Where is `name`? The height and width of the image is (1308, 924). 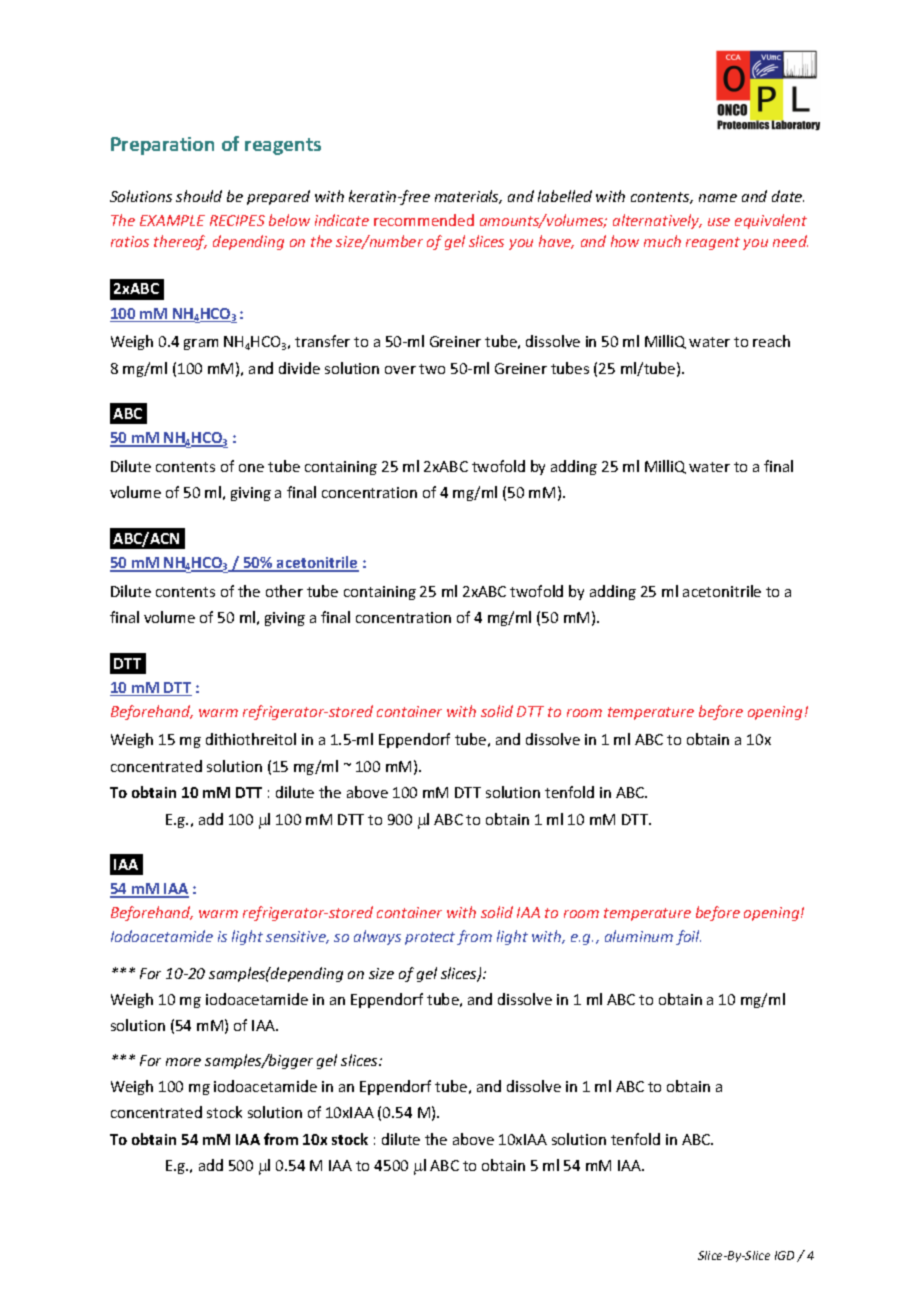 name is located at coordinates (718, 198).
